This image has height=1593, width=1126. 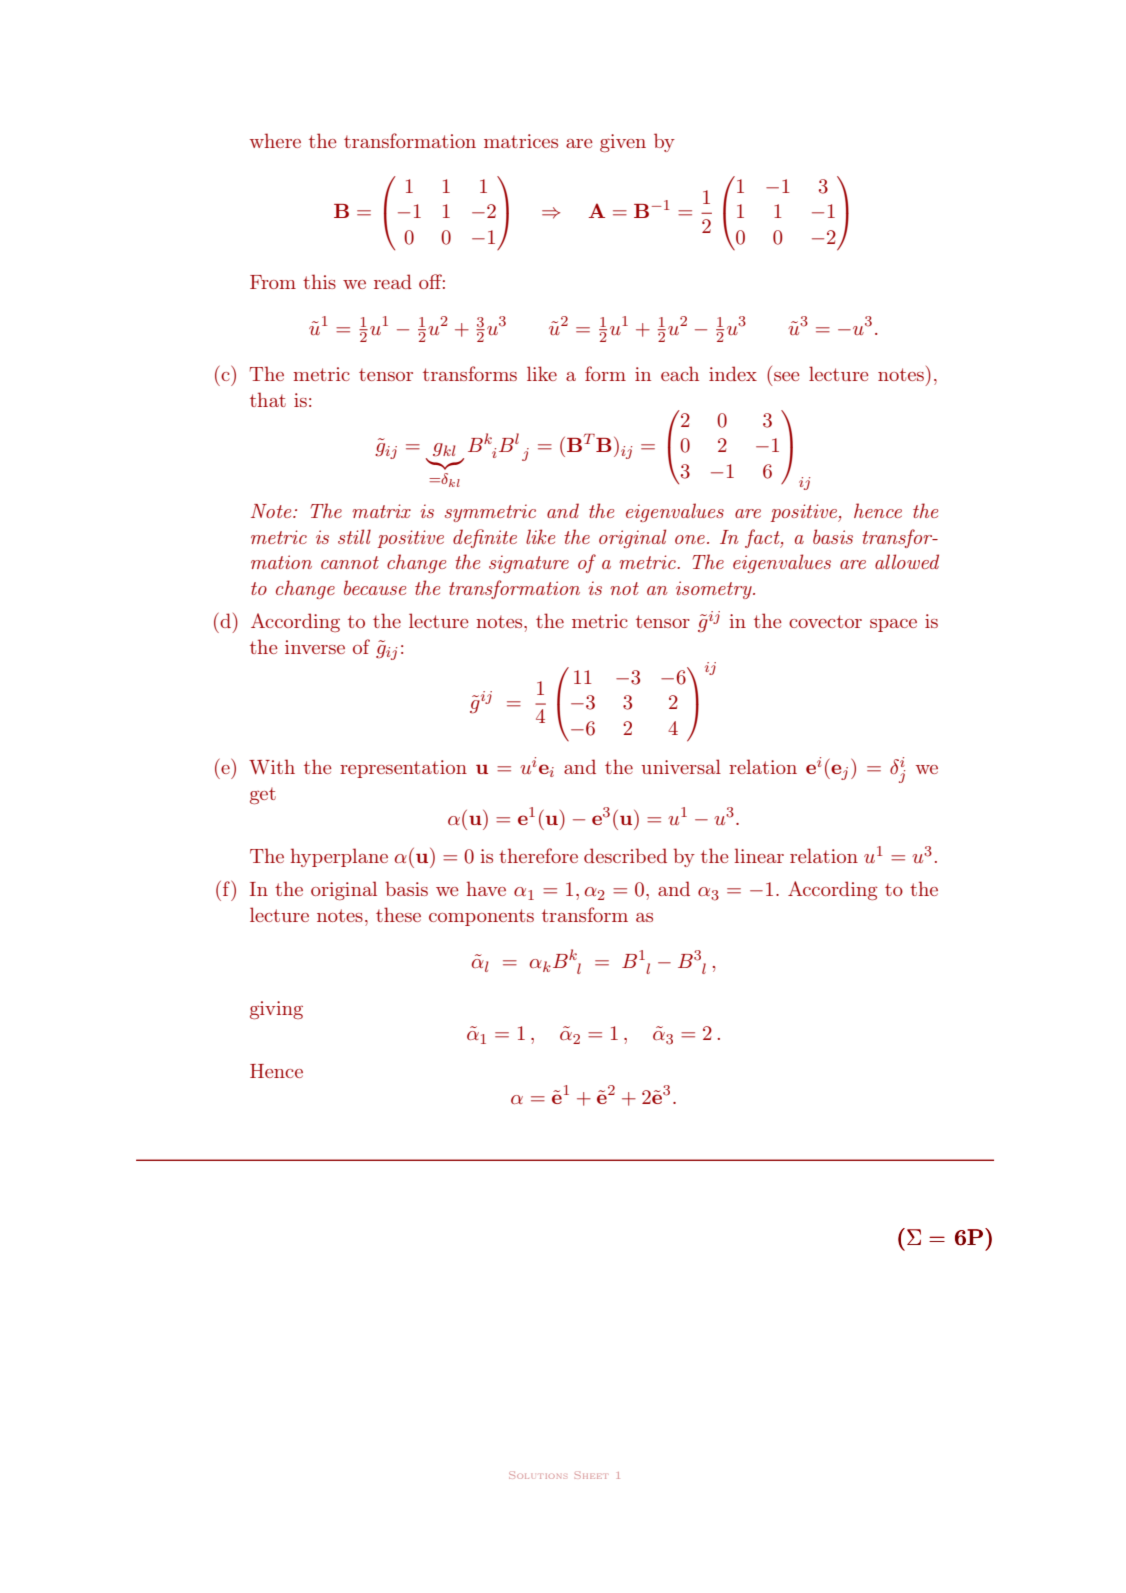 What do you see at coordinates (275, 140) in the image?
I see `where` at bounding box center [275, 140].
